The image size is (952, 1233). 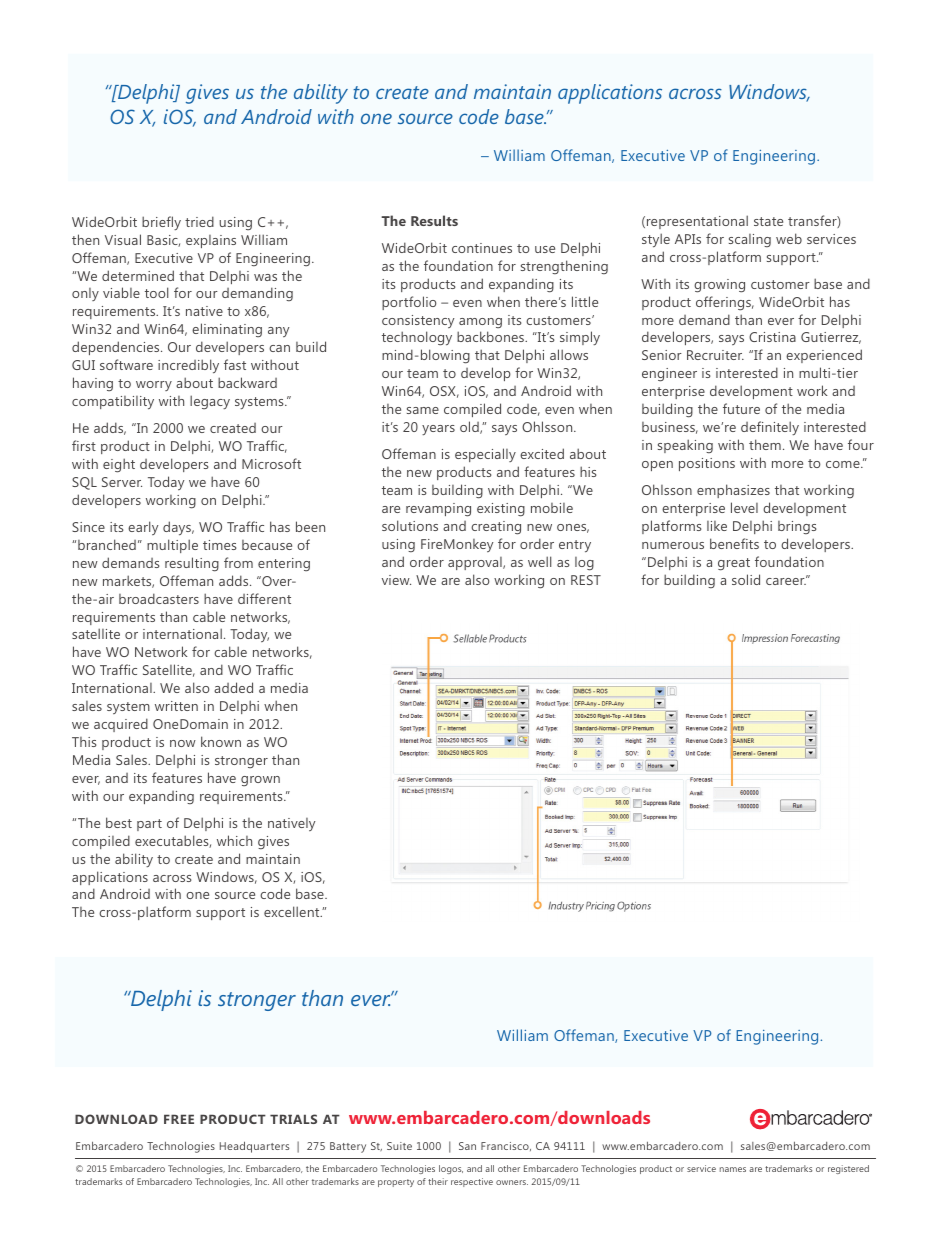 I want to click on resulting, so click(x=192, y=564).
